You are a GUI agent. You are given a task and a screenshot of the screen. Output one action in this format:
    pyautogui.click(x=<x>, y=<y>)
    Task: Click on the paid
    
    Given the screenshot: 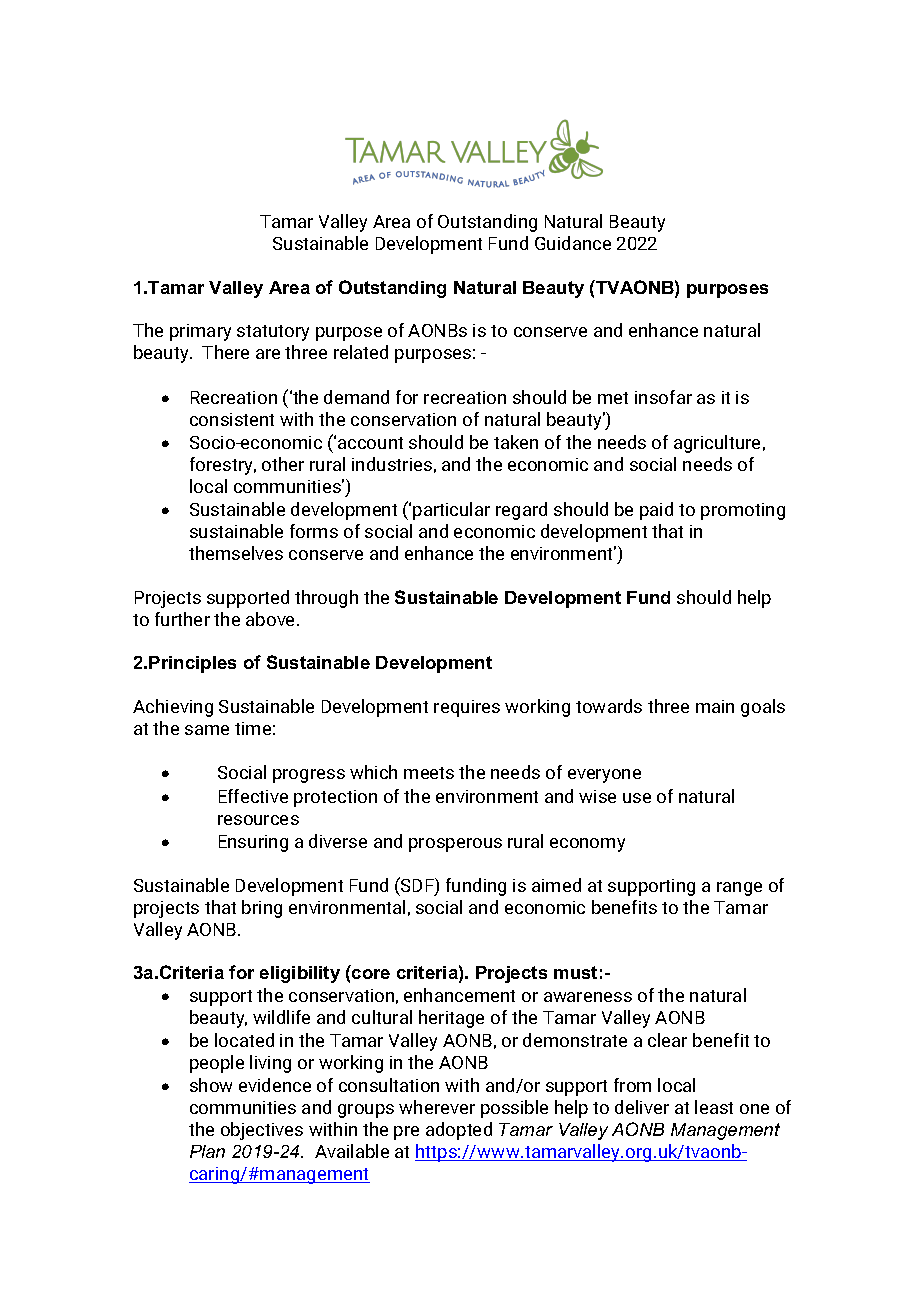 What is the action you would take?
    pyautogui.click(x=656, y=511)
